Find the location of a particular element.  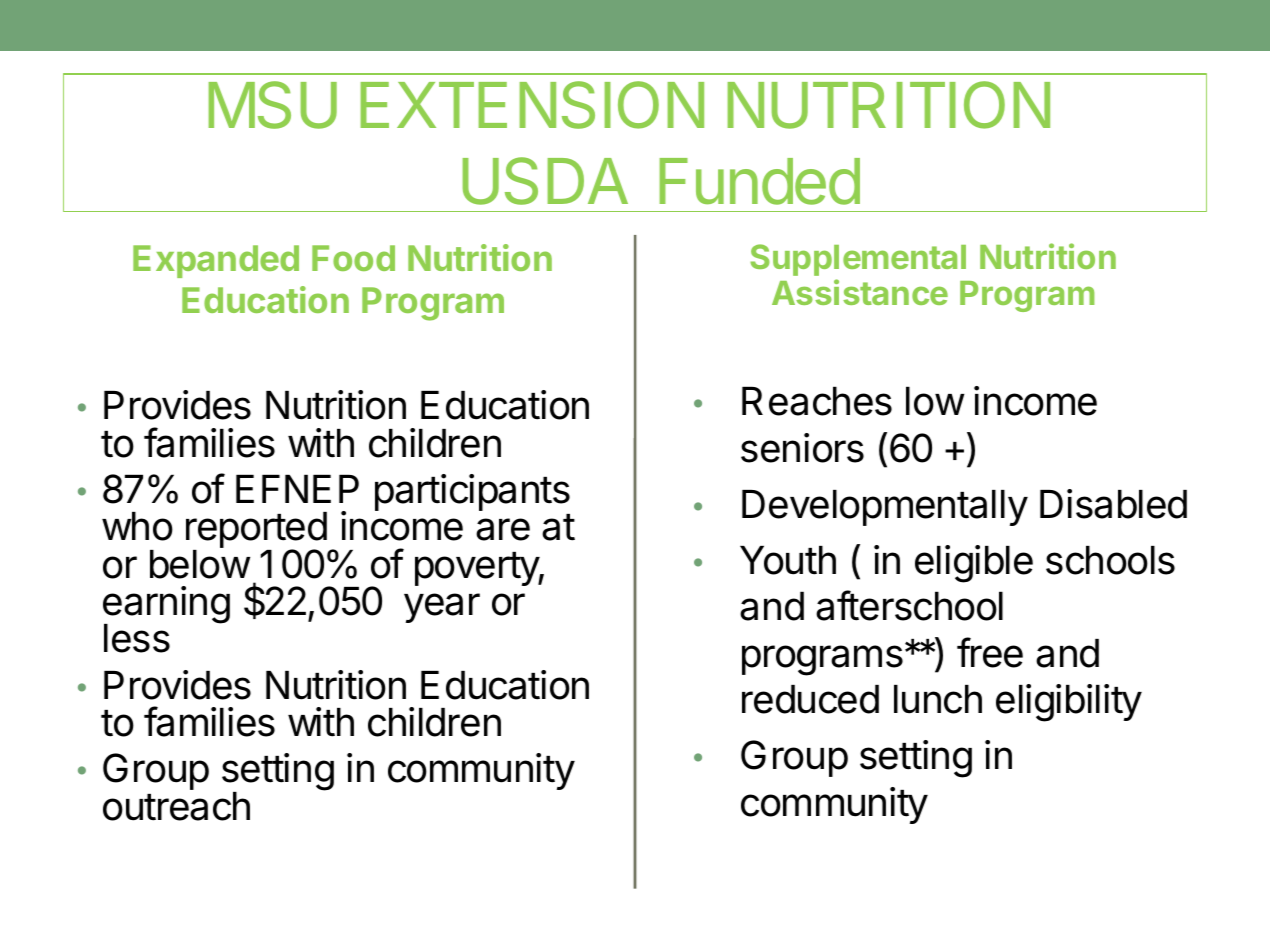

Assistance is located at coordinates (860, 292).
